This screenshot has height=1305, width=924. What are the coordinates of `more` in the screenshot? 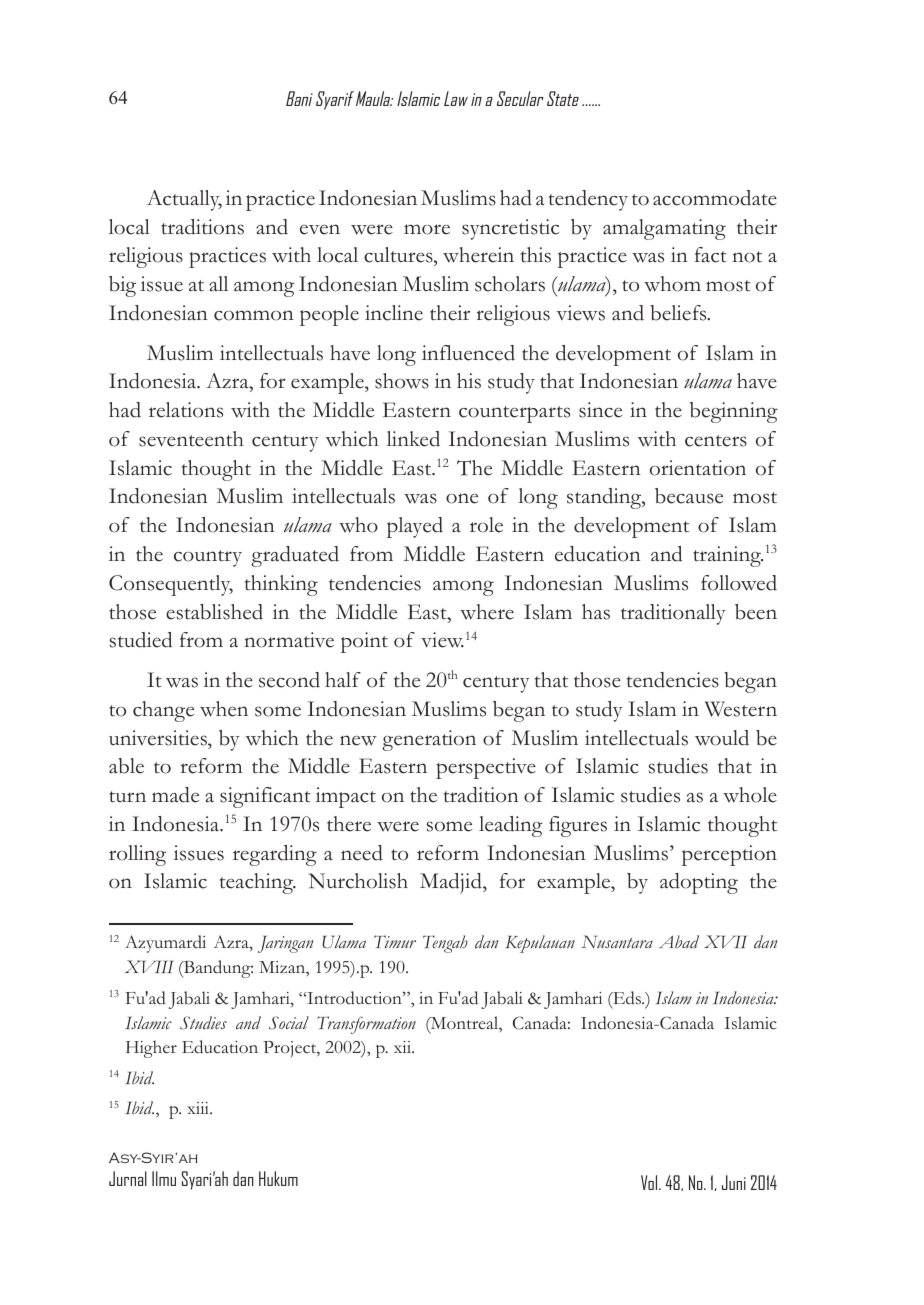 It's located at (427, 229).
